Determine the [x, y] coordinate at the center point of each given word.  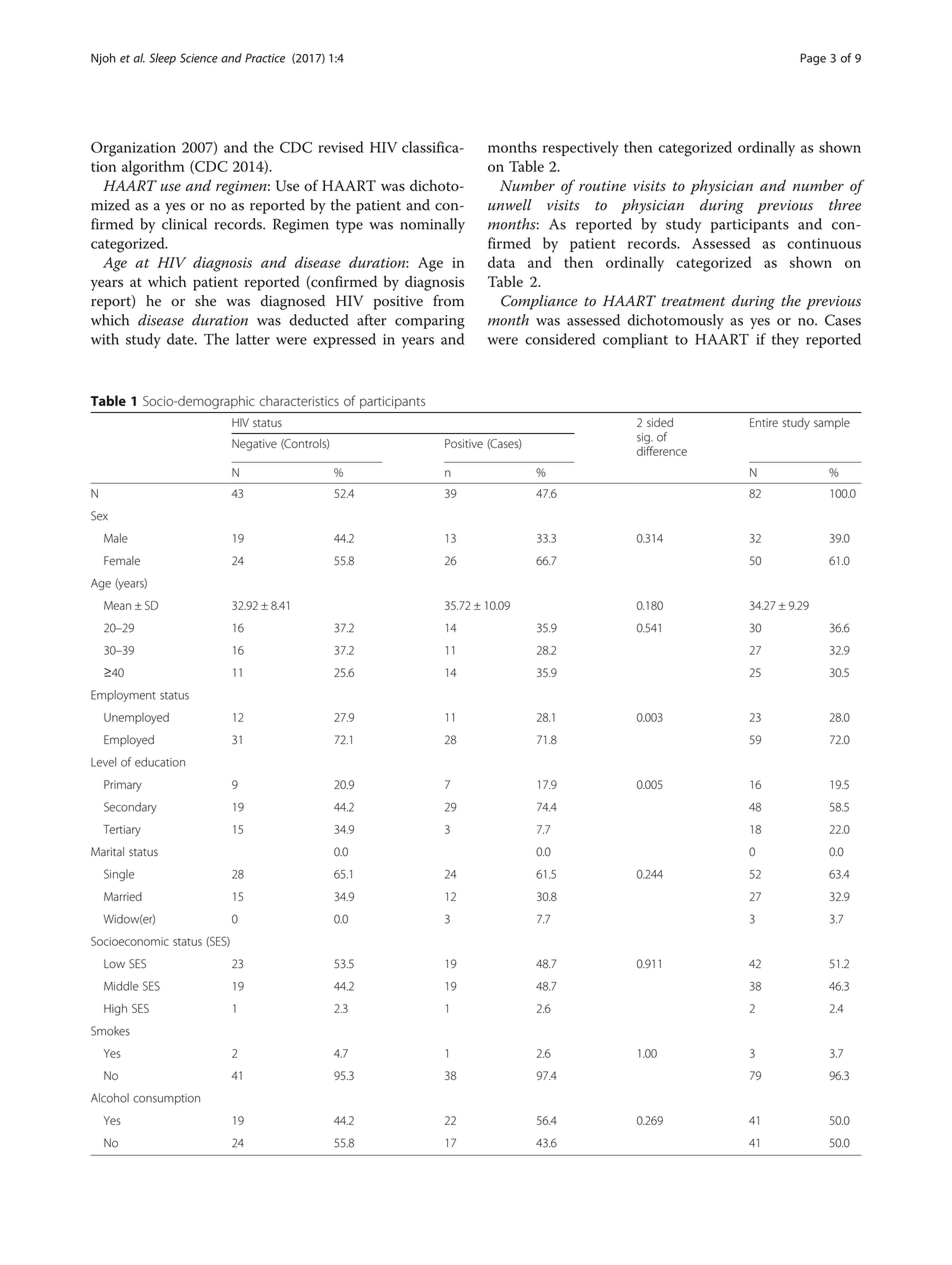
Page [813, 59]
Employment [123, 696]
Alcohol [110, 1098]
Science [199, 58]
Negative [254, 445]
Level [103, 762]
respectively [581, 149]
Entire [764, 422]
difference [662, 451]
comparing [430, 322]
